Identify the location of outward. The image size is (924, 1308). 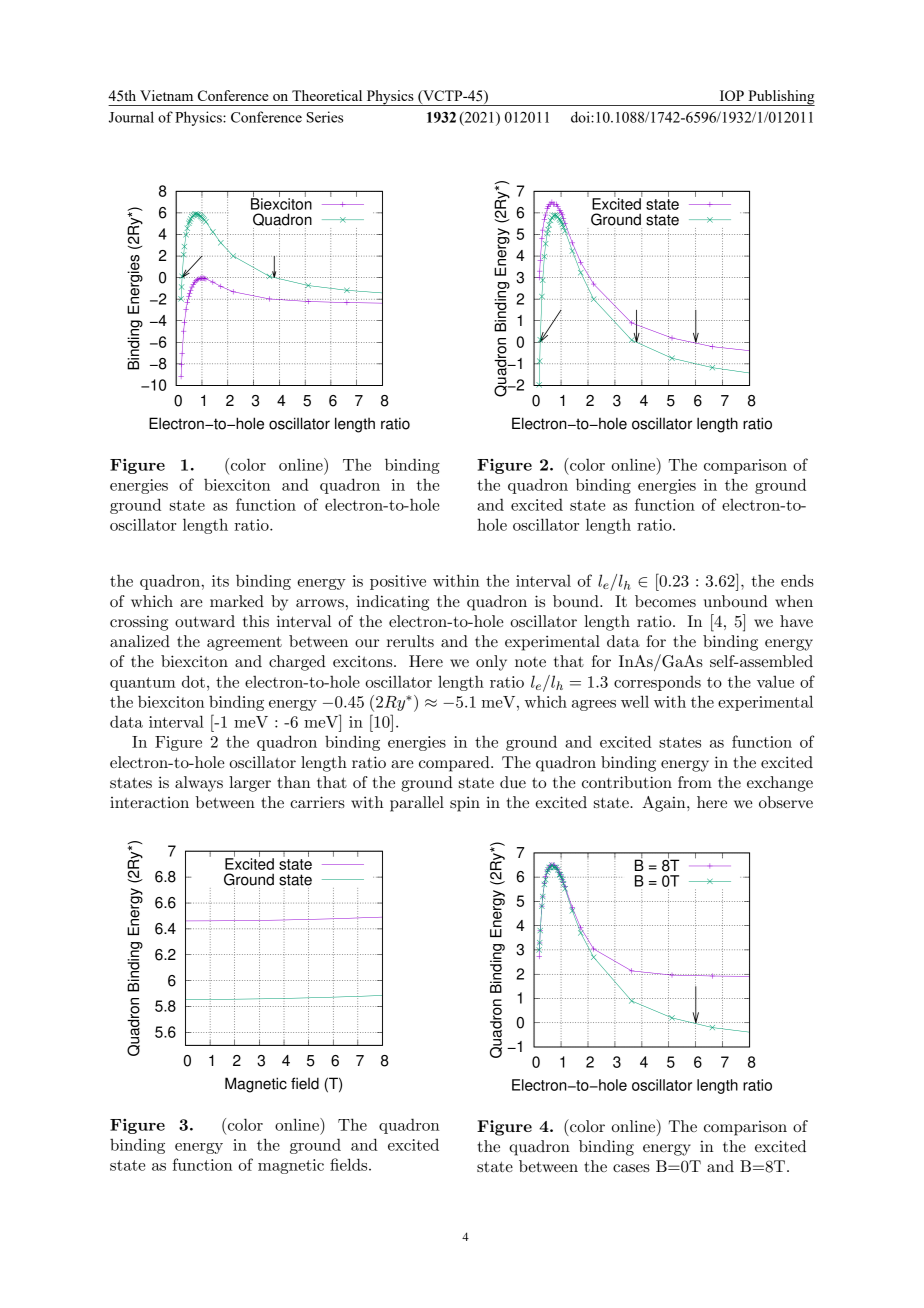
(205, 621).
